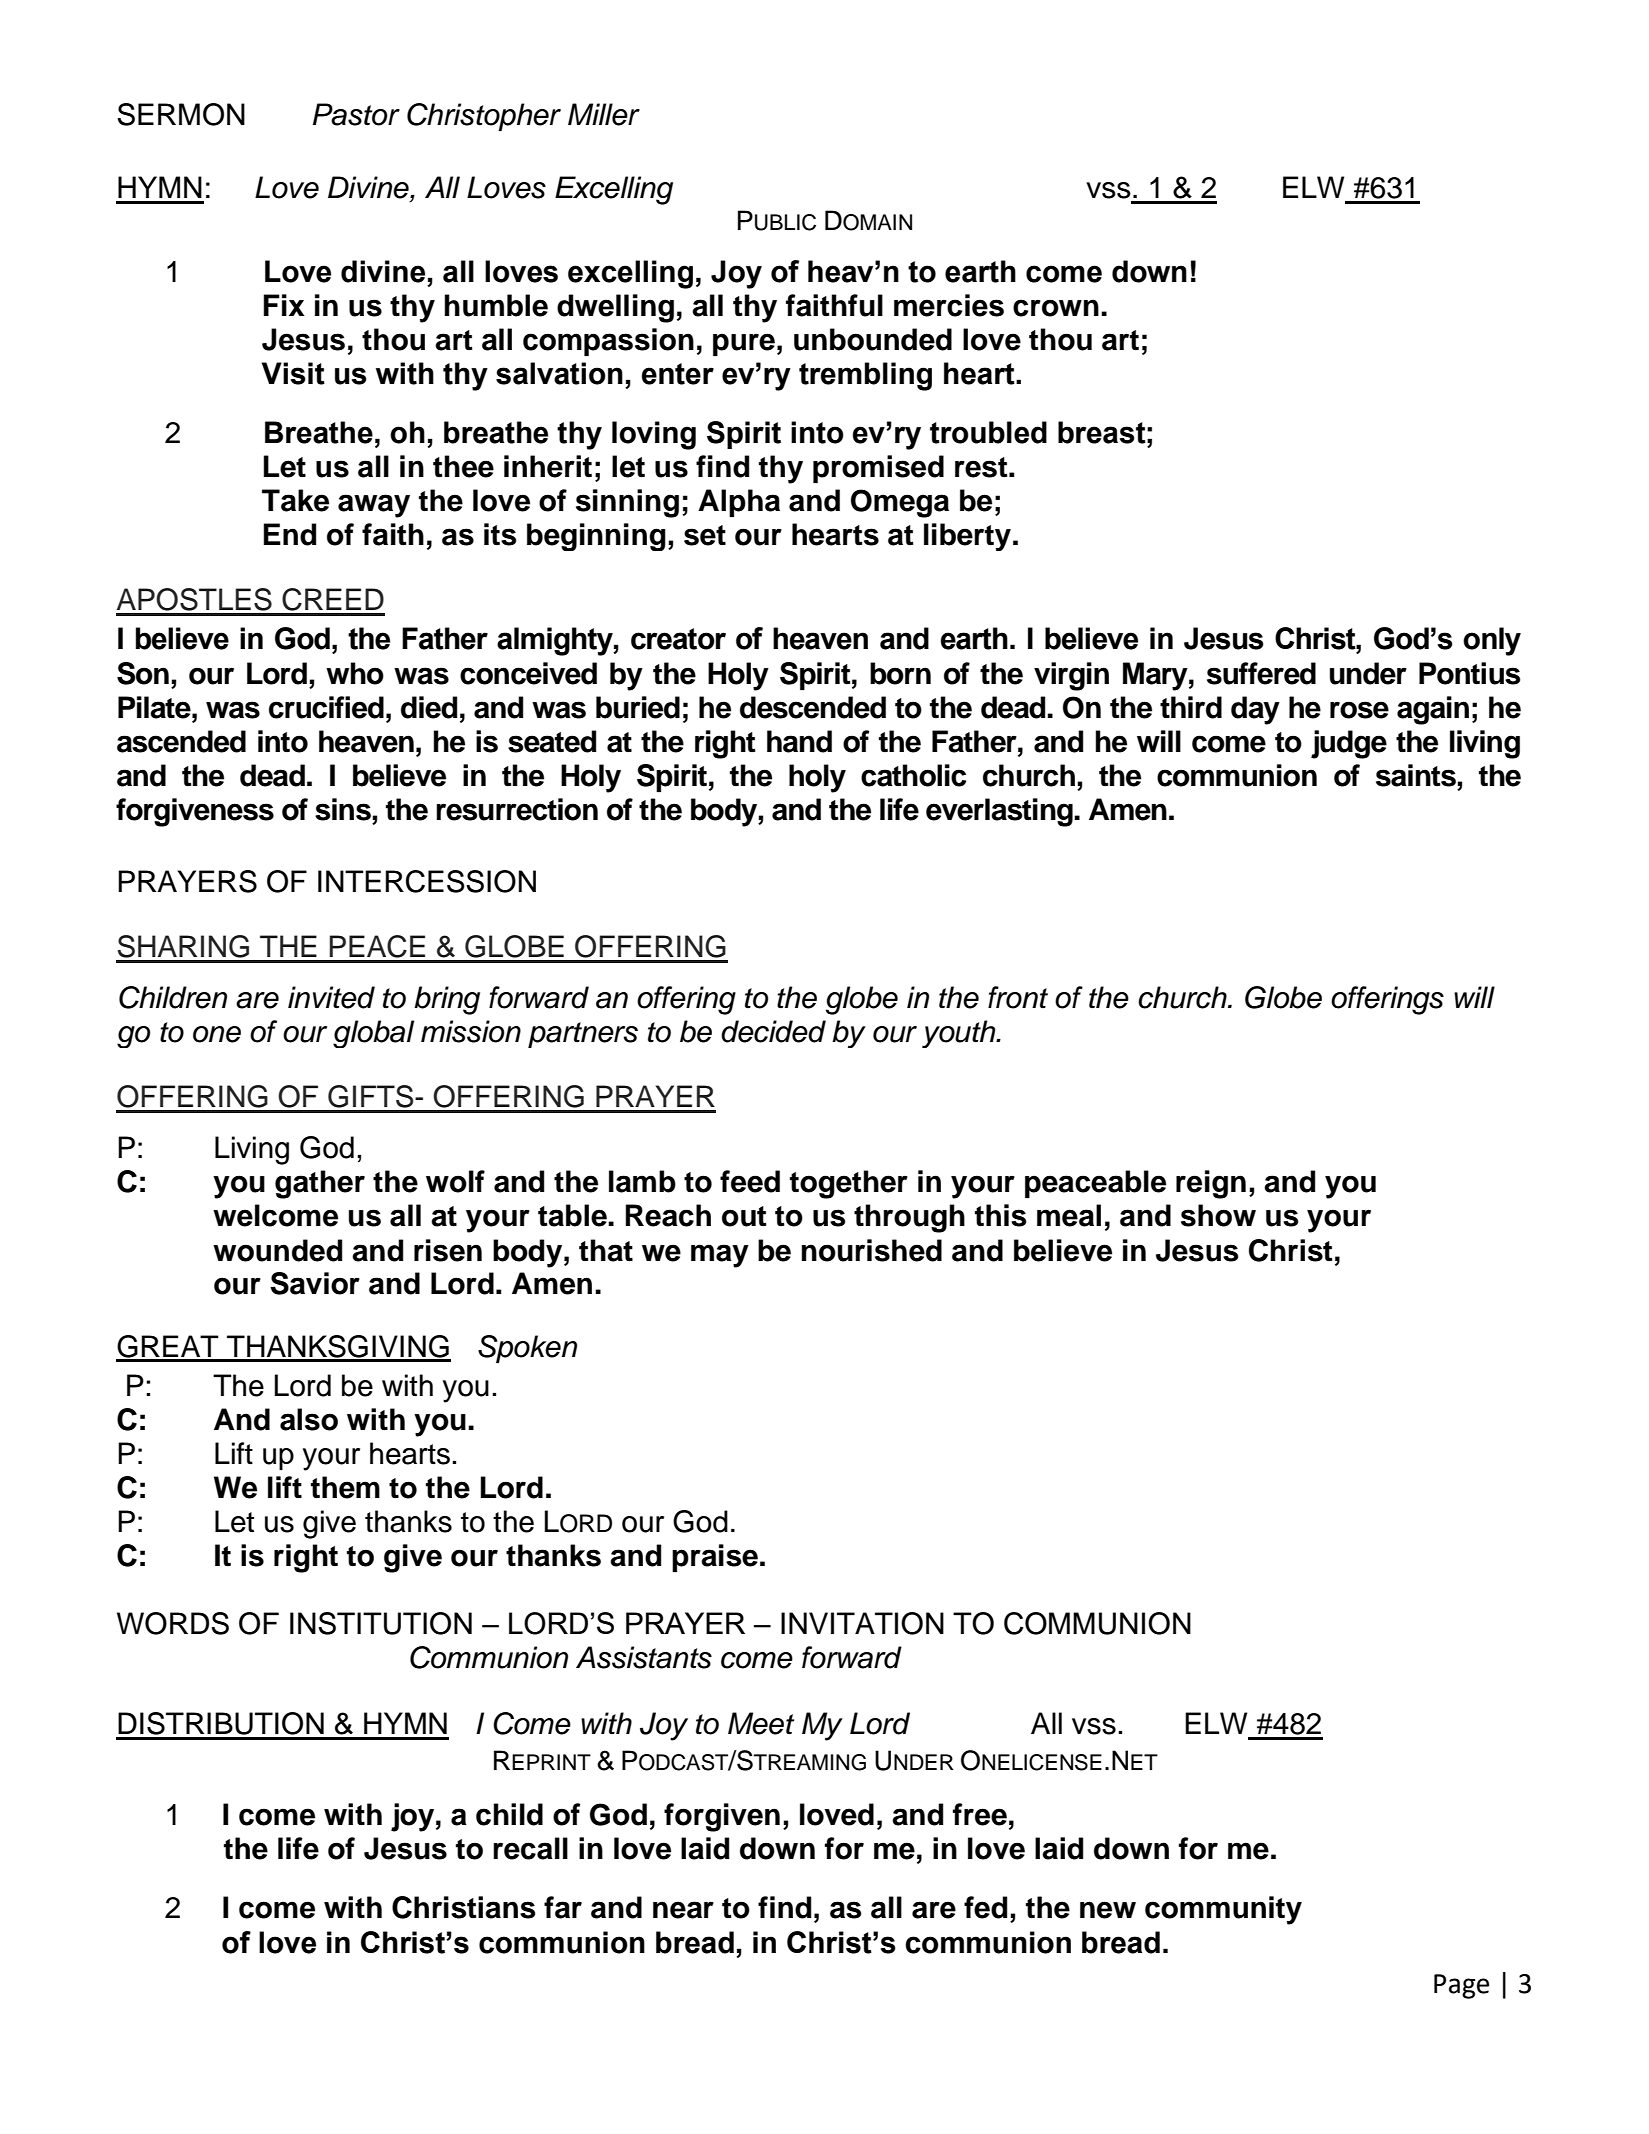 The image size is (1649, 2134). I want to click on show, so click(1218, 1215).
